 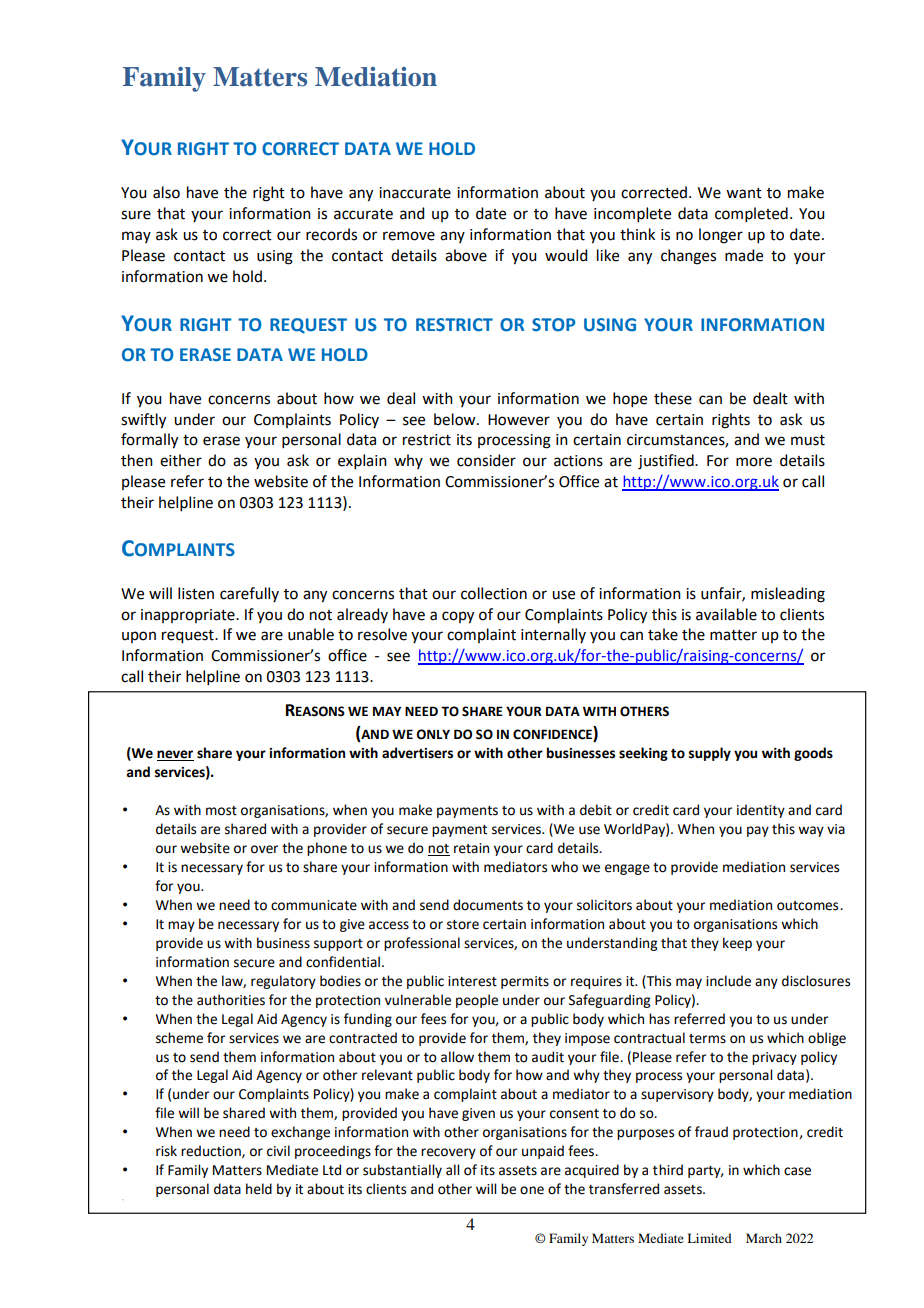 What do you see at coordinates (259, 1189) in the screenshot?
I see `held` at bounding box center [259, 1189].
